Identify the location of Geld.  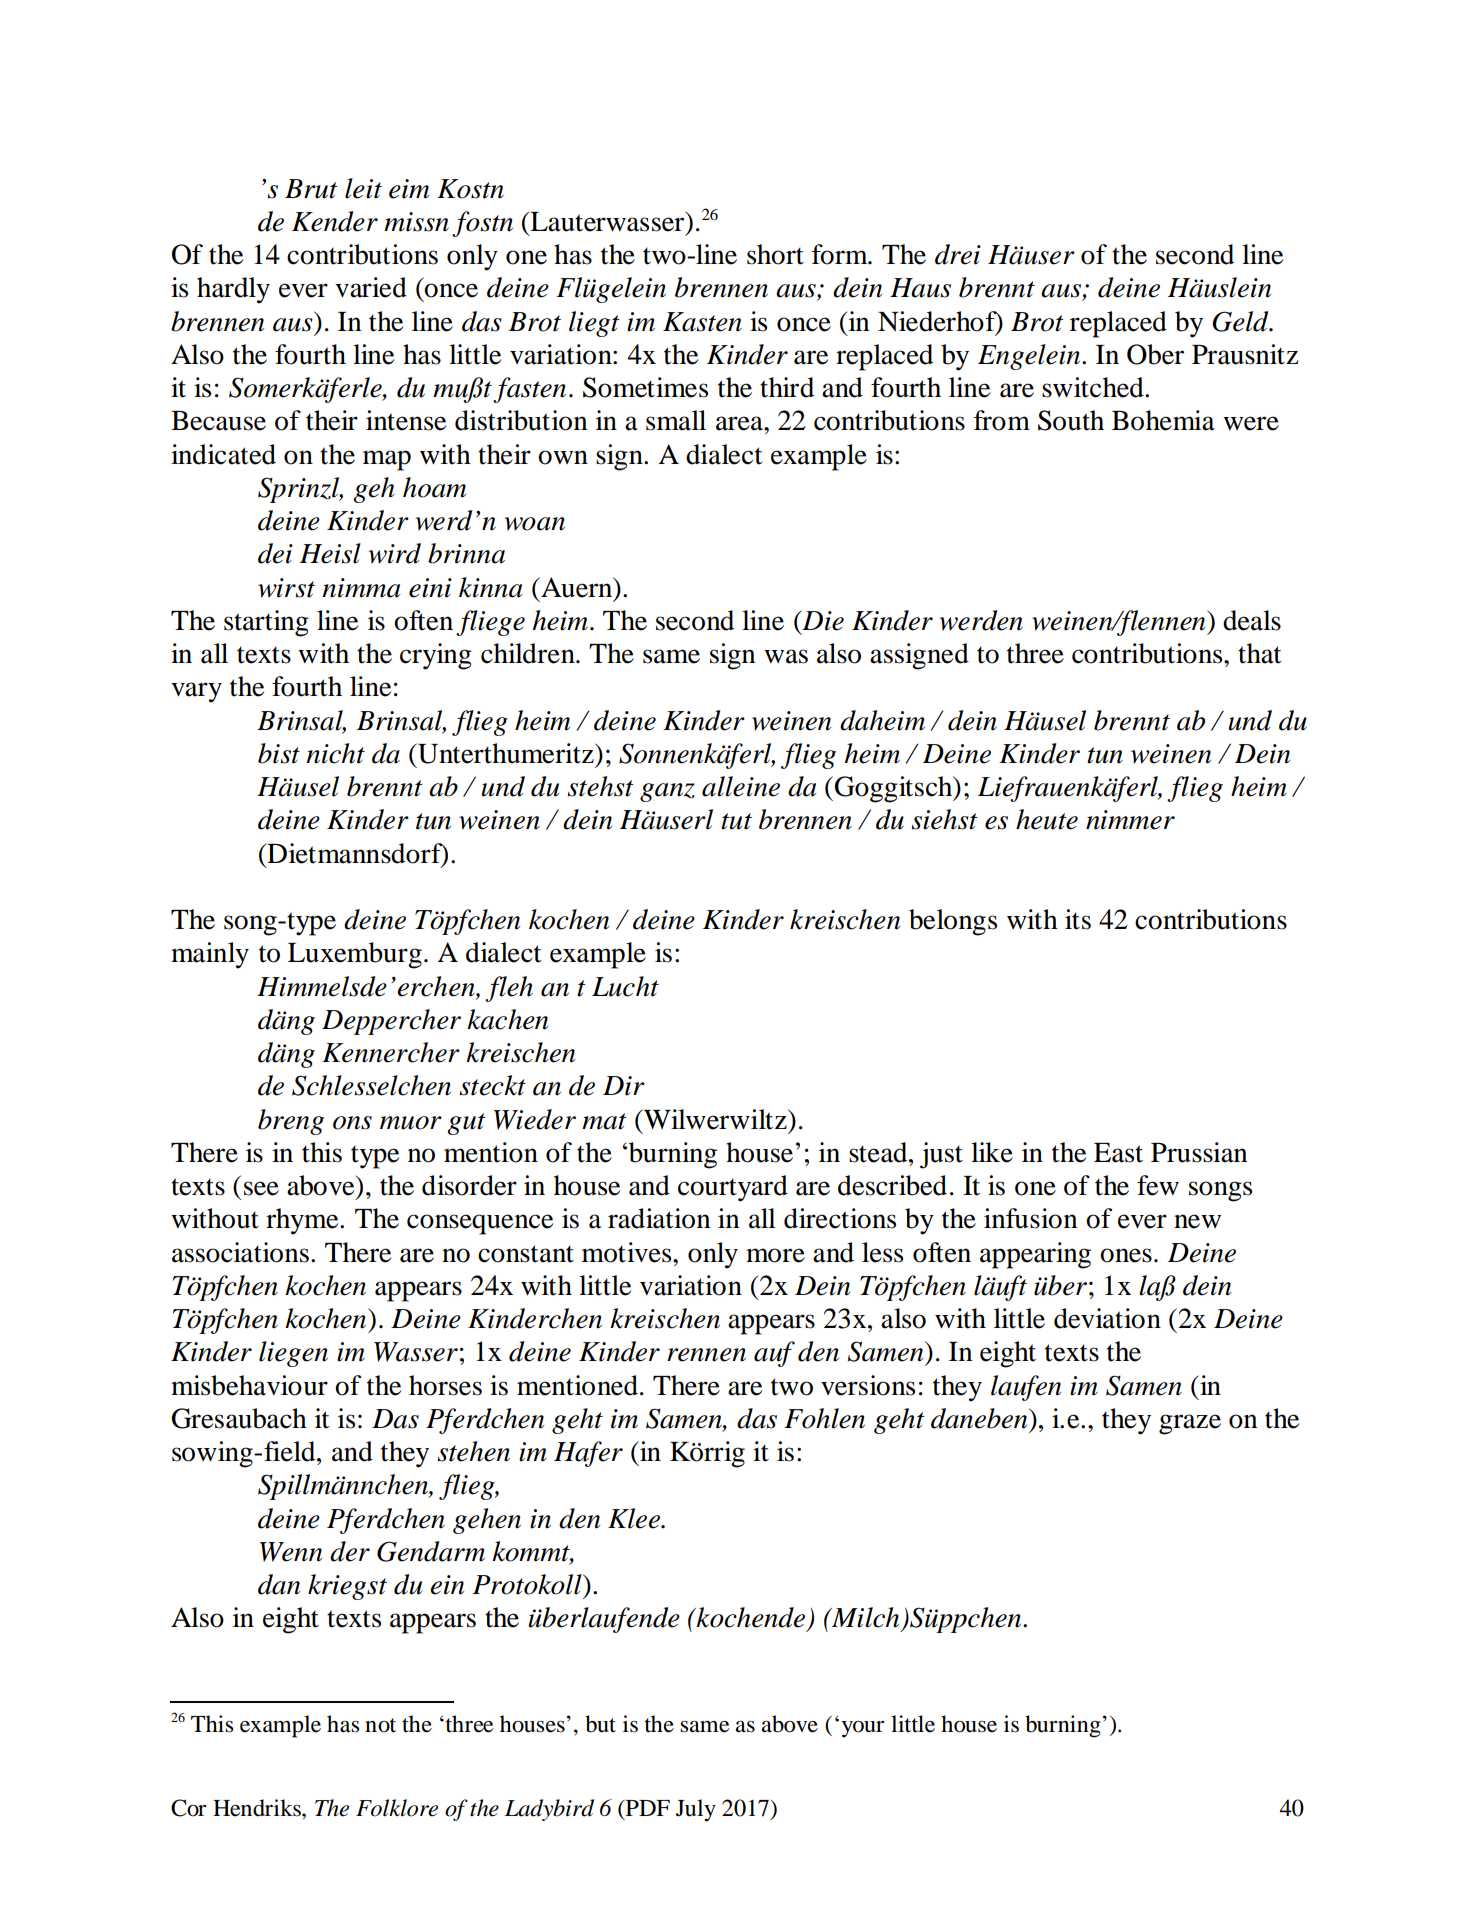
(1241, 321).
